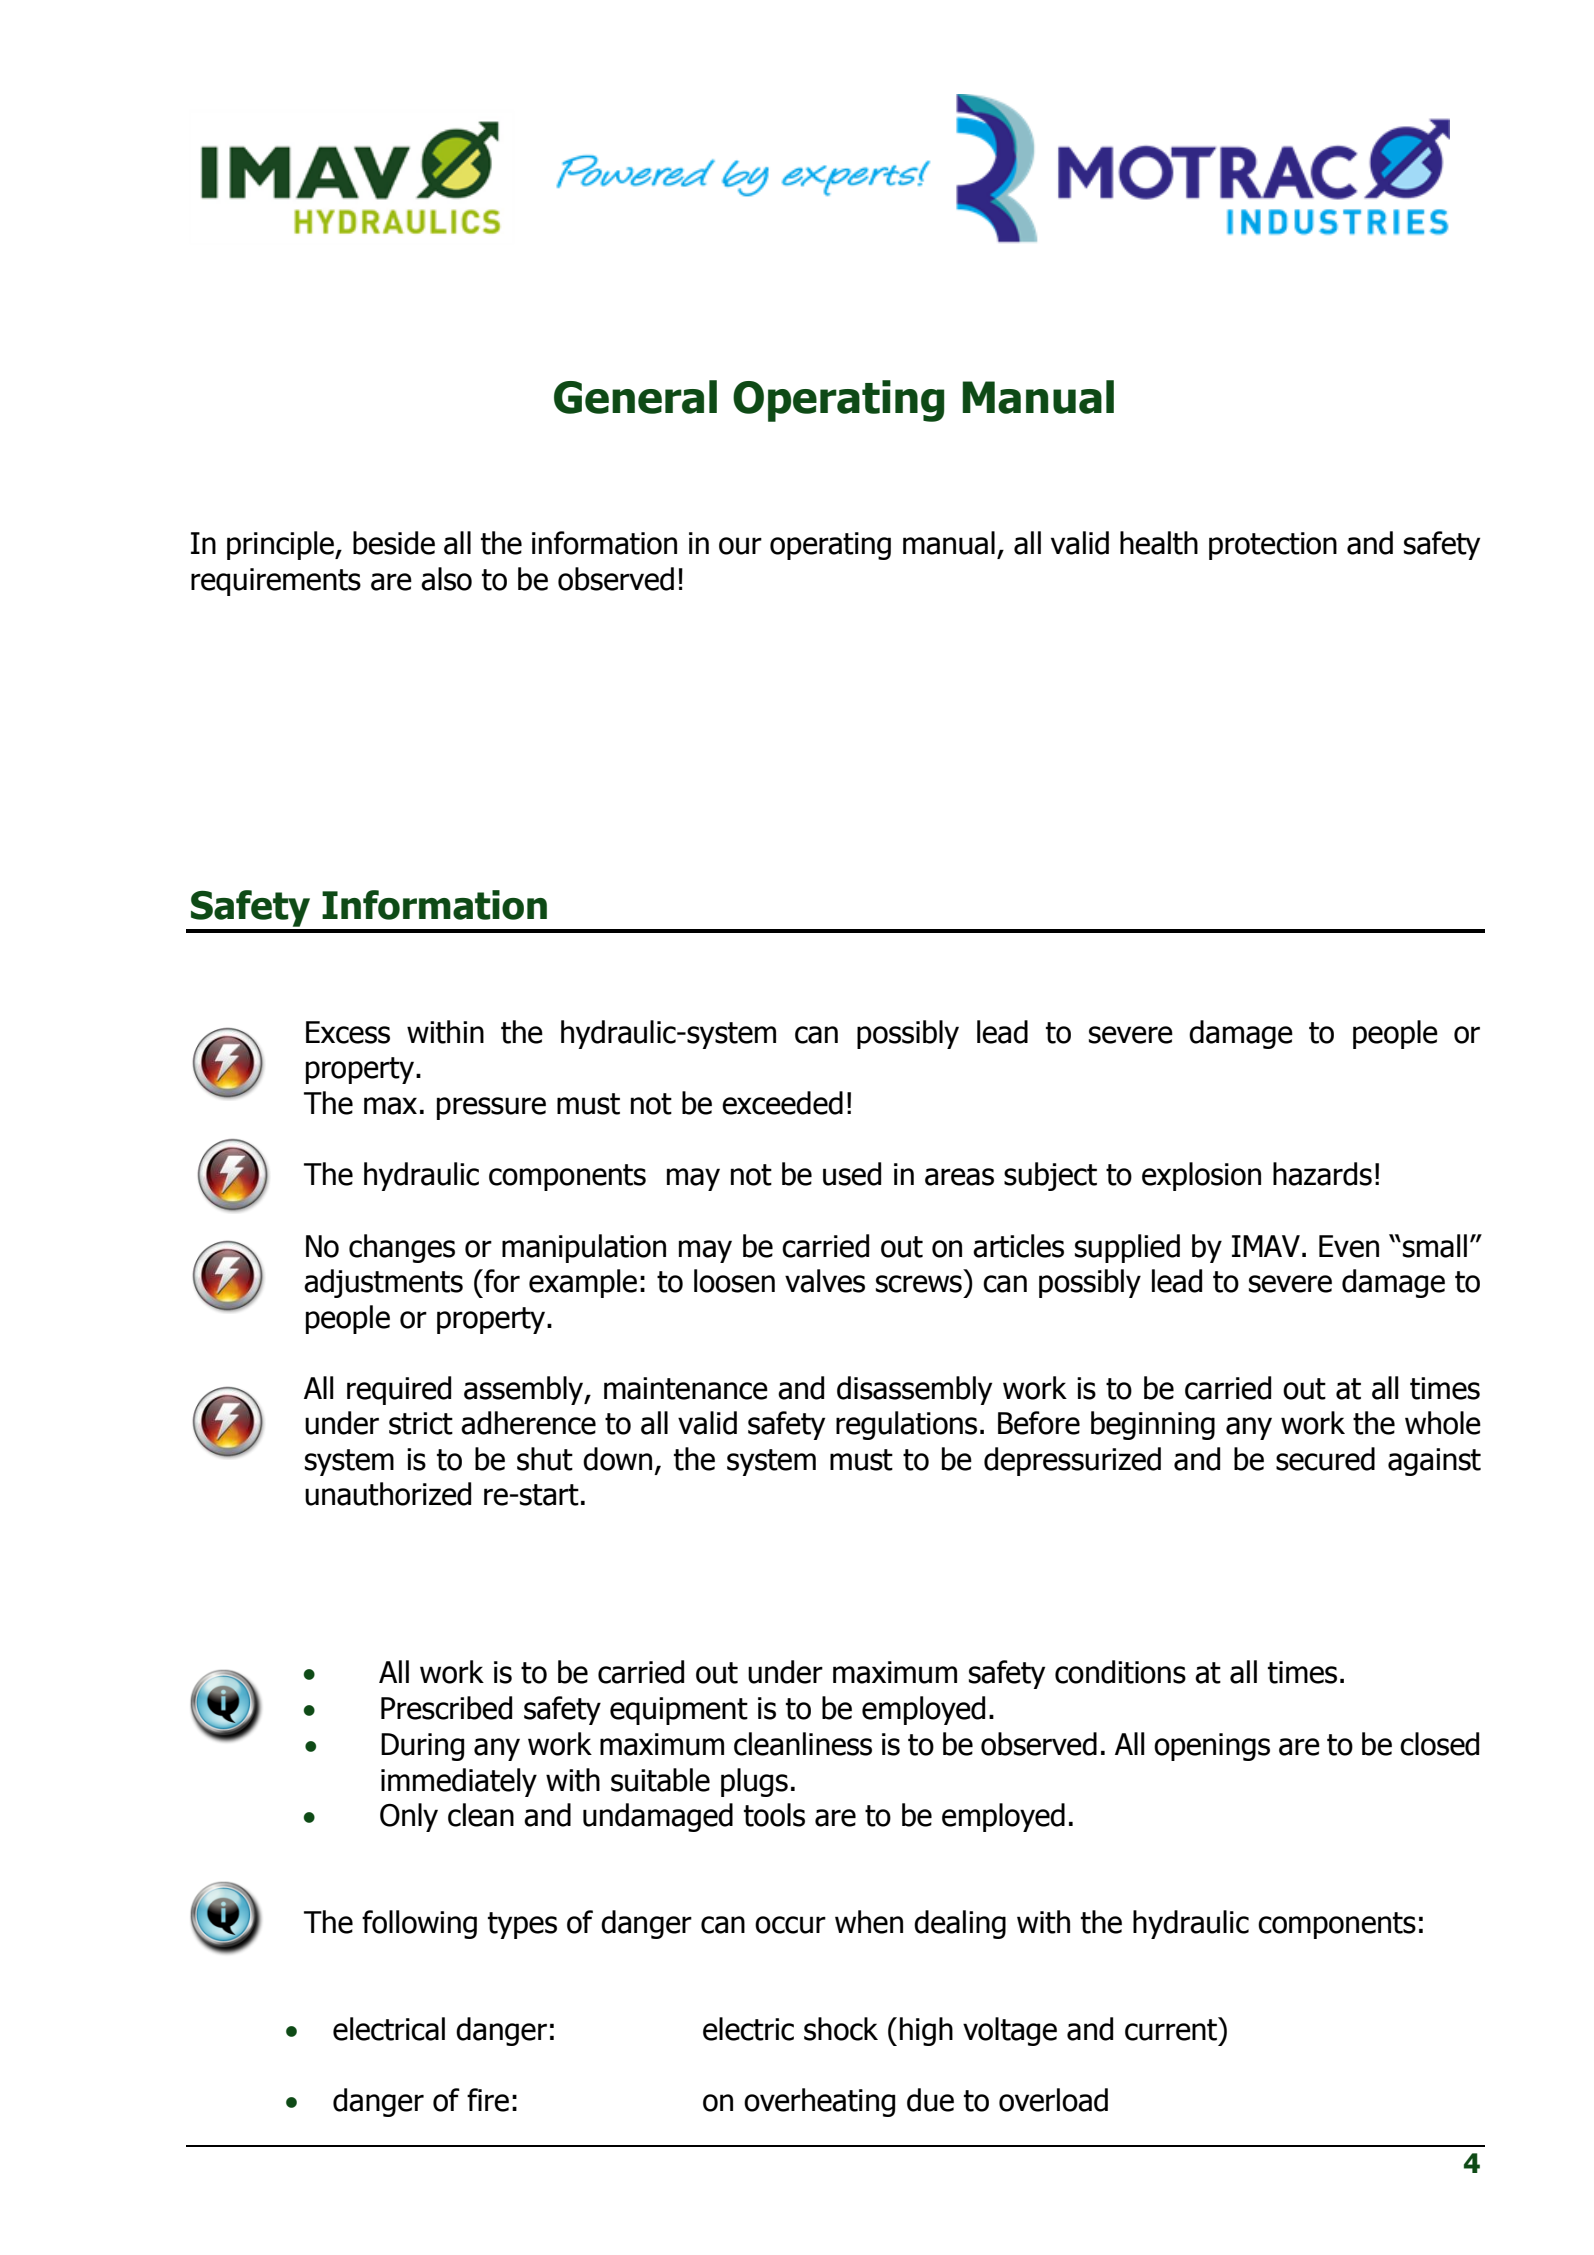 This document has height=2255, width=1594. Describe the element at coordinates (1172, 2029) in the document. I see `current` at that location.
